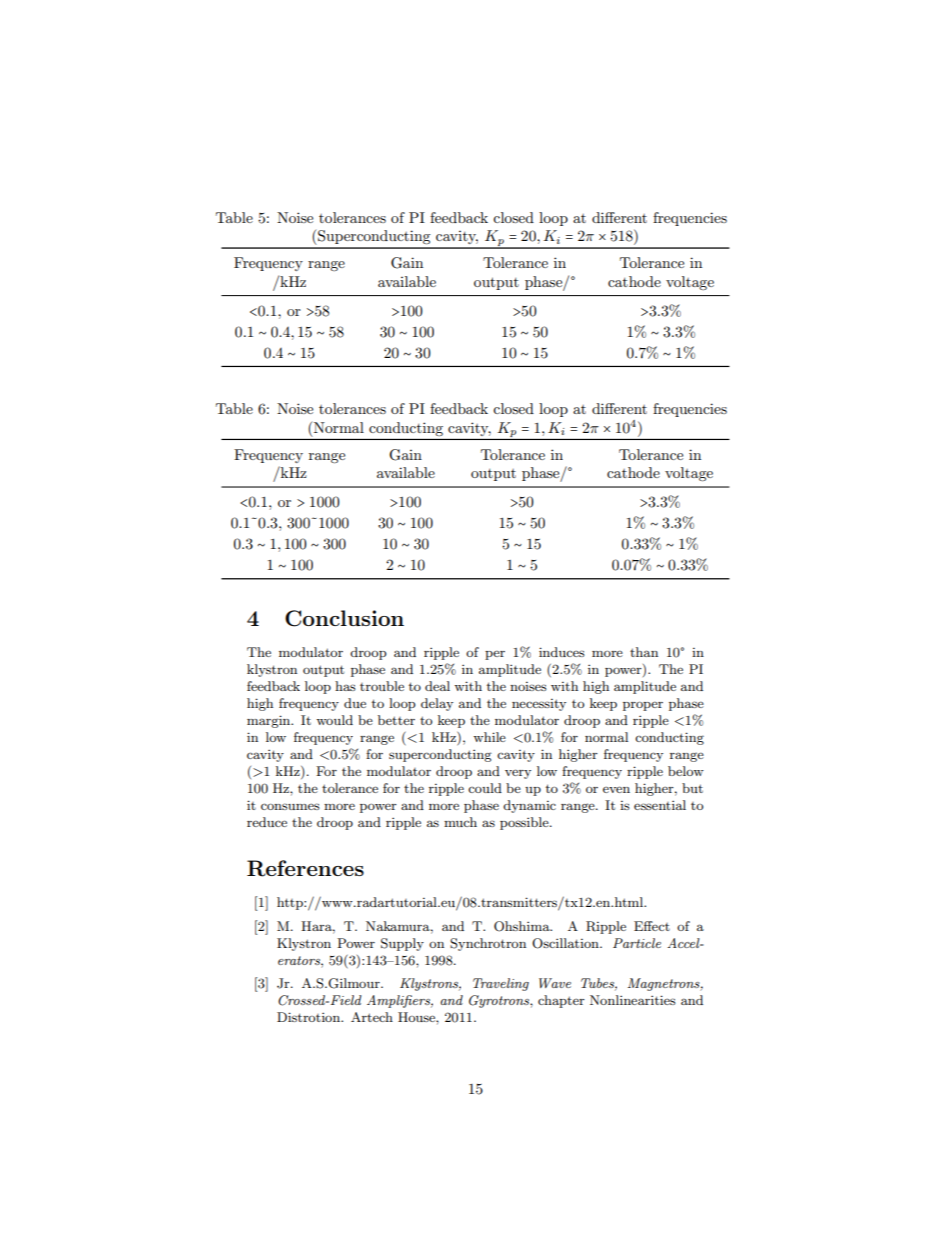 The image size is (952, 1233). I want to click on much, so click(460, 822).
